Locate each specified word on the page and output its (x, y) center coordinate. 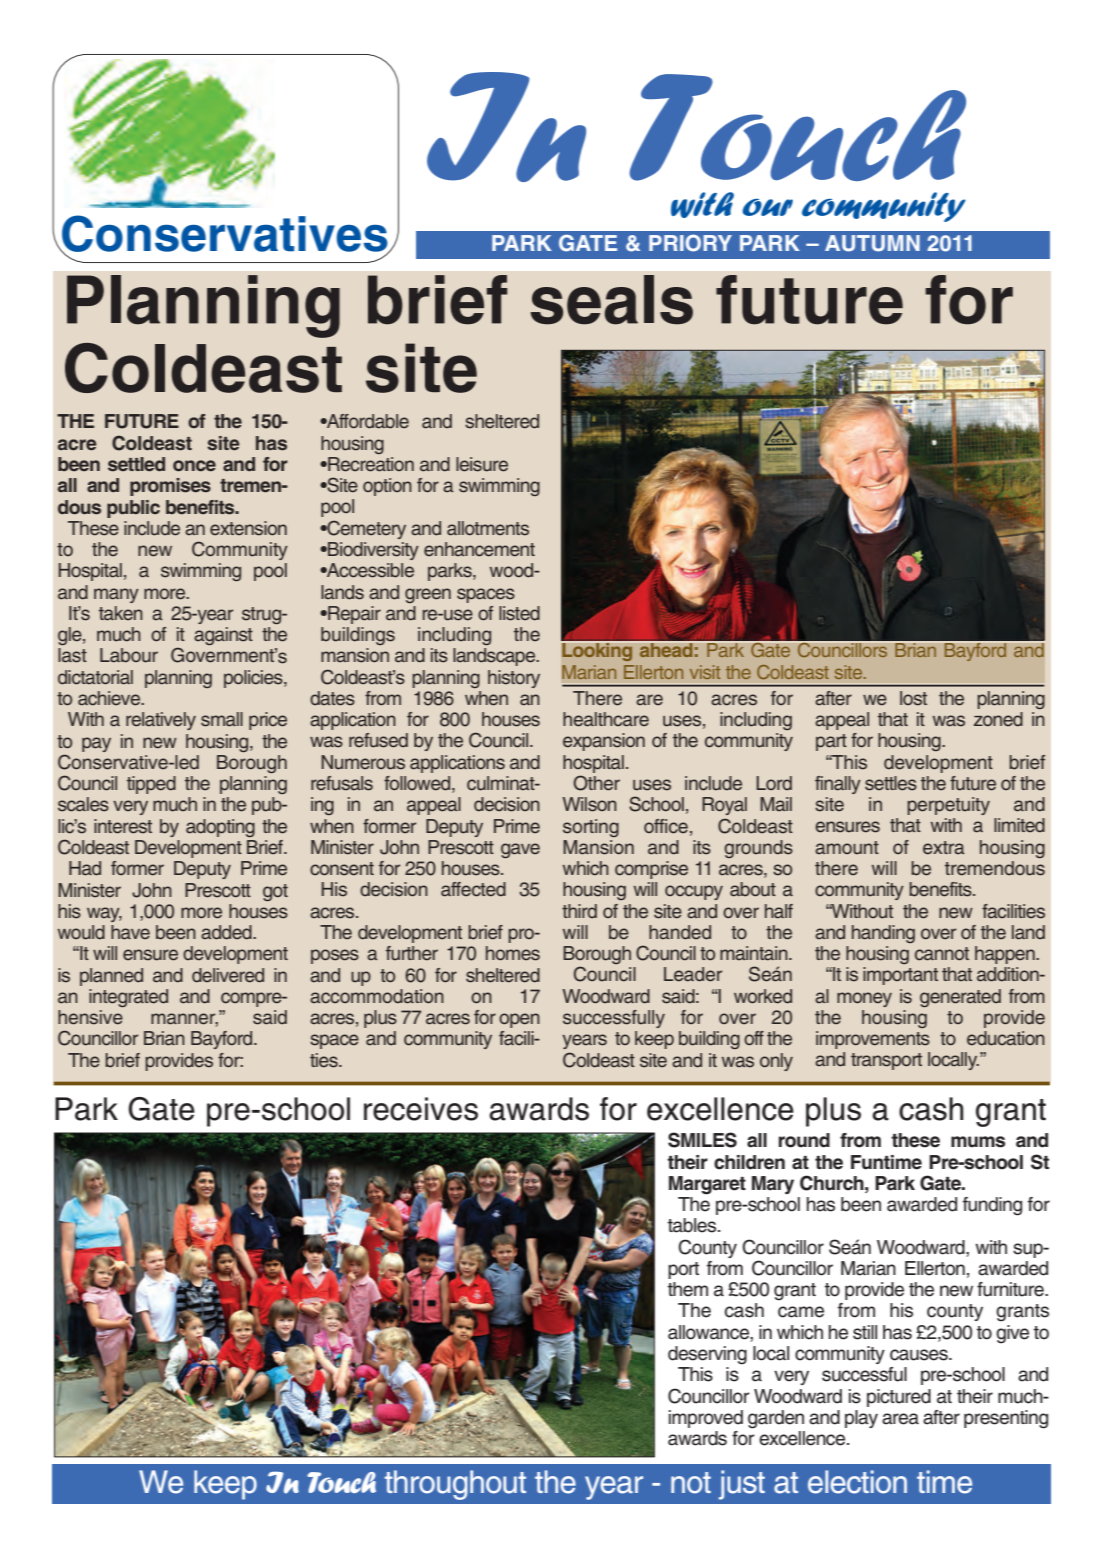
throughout (455, 1485)
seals (611, 300)
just (742, 1485)
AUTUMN (872, 243)
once (194, 466)
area (900, 1419)
